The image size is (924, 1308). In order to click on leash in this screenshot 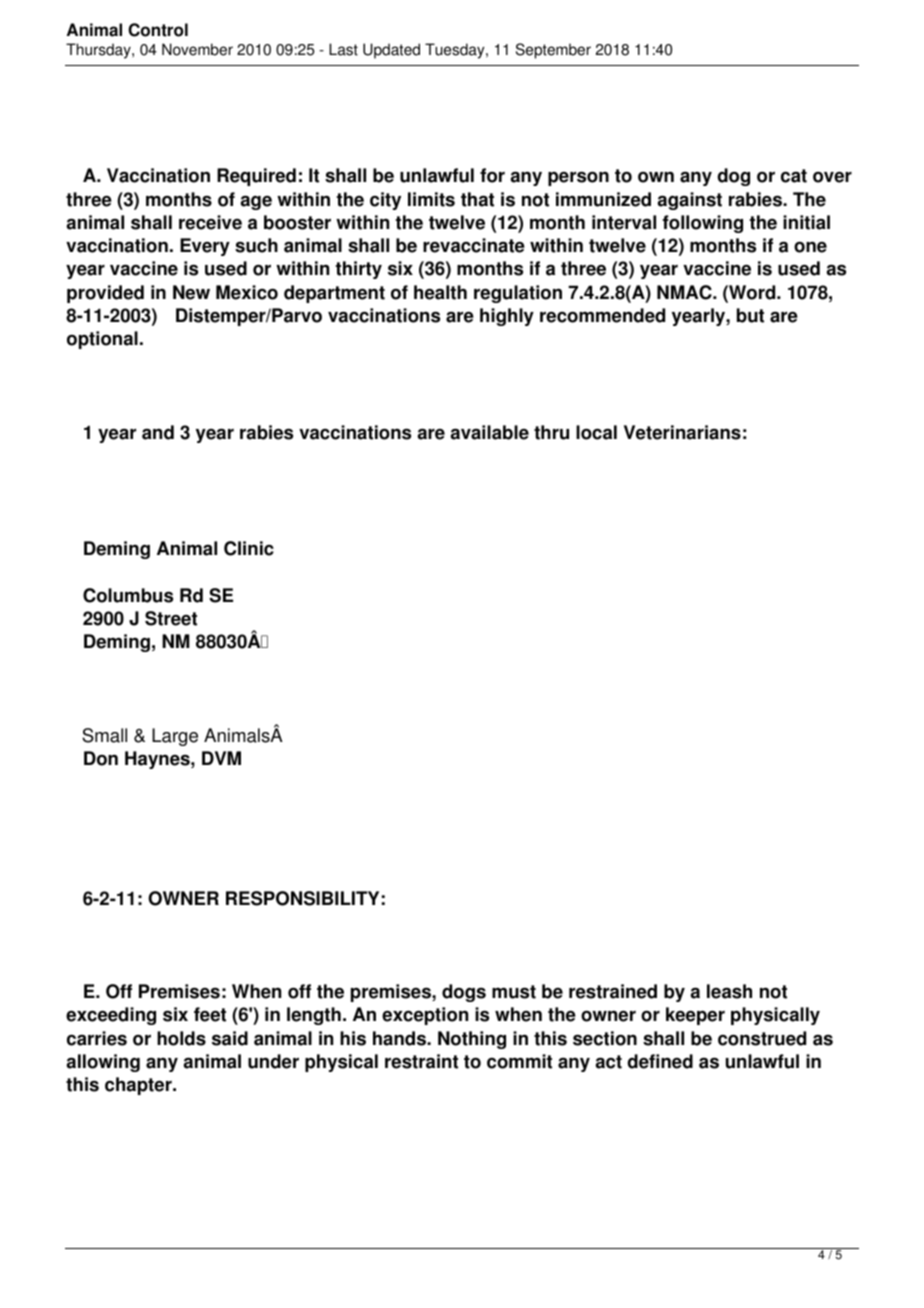, I will do `click(729, 991)`.
